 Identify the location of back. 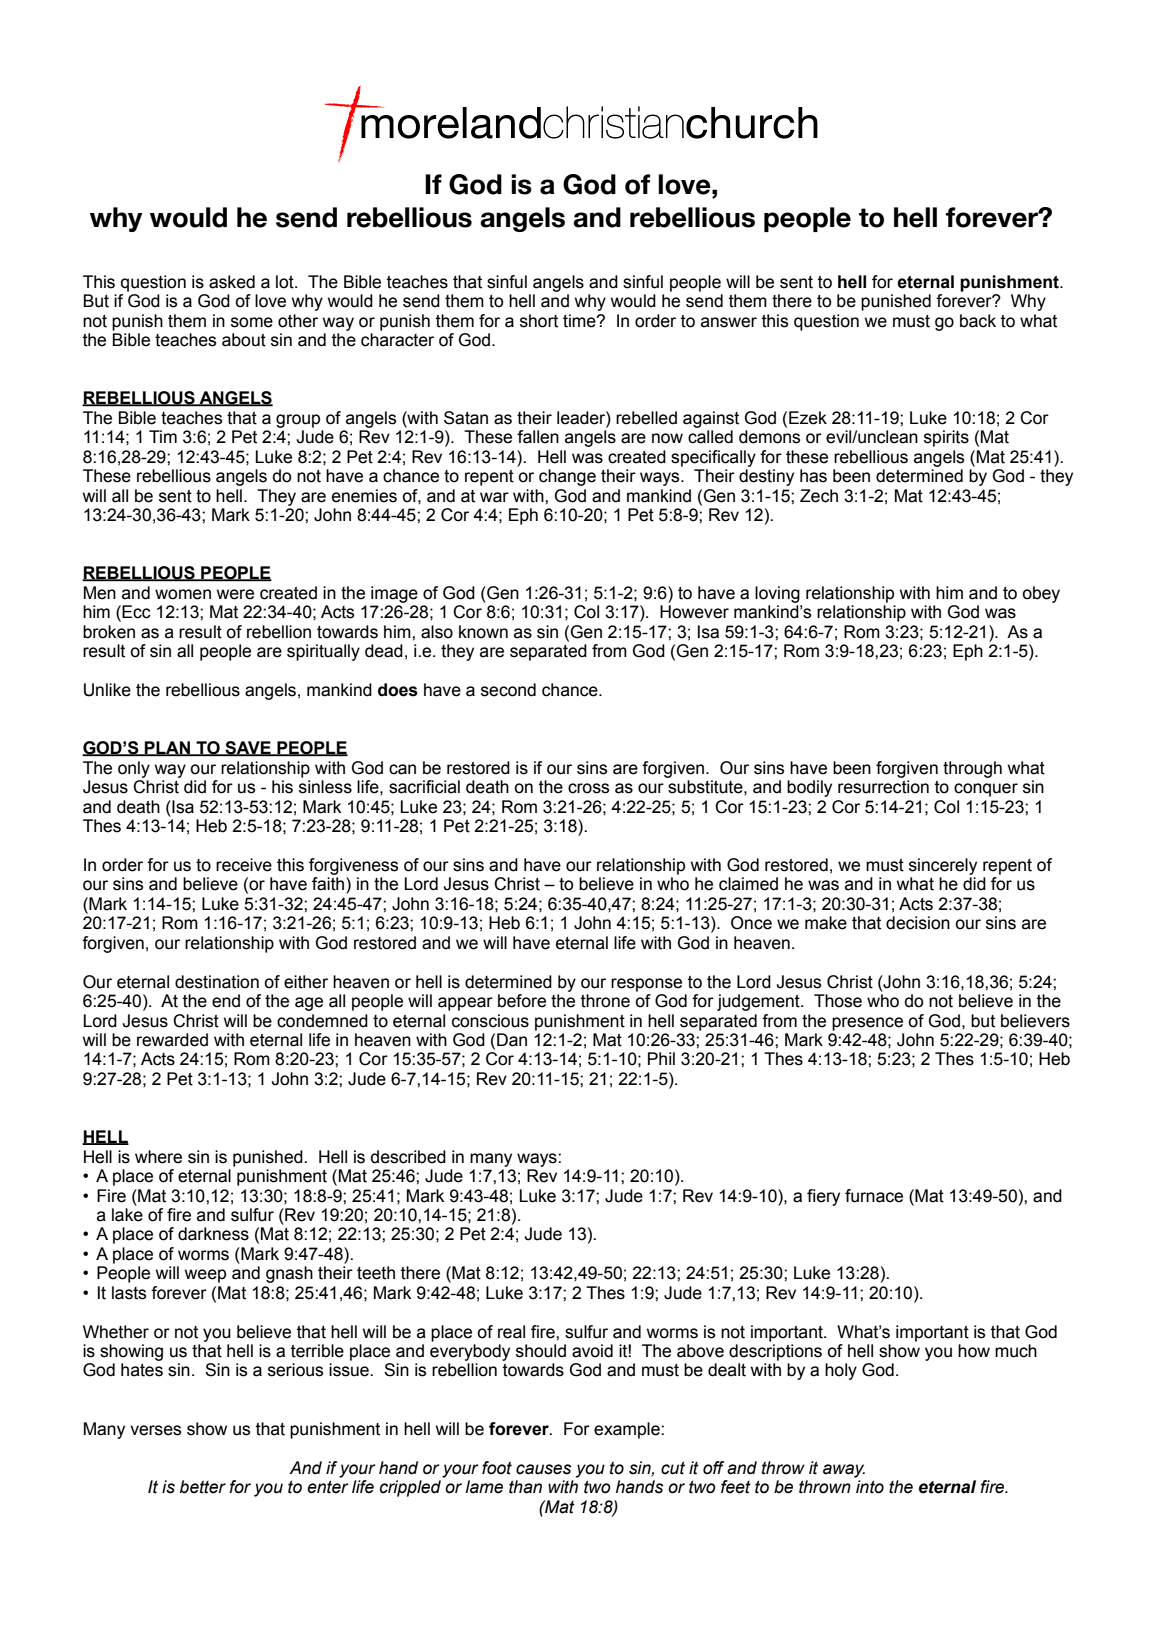
(978, 321).
